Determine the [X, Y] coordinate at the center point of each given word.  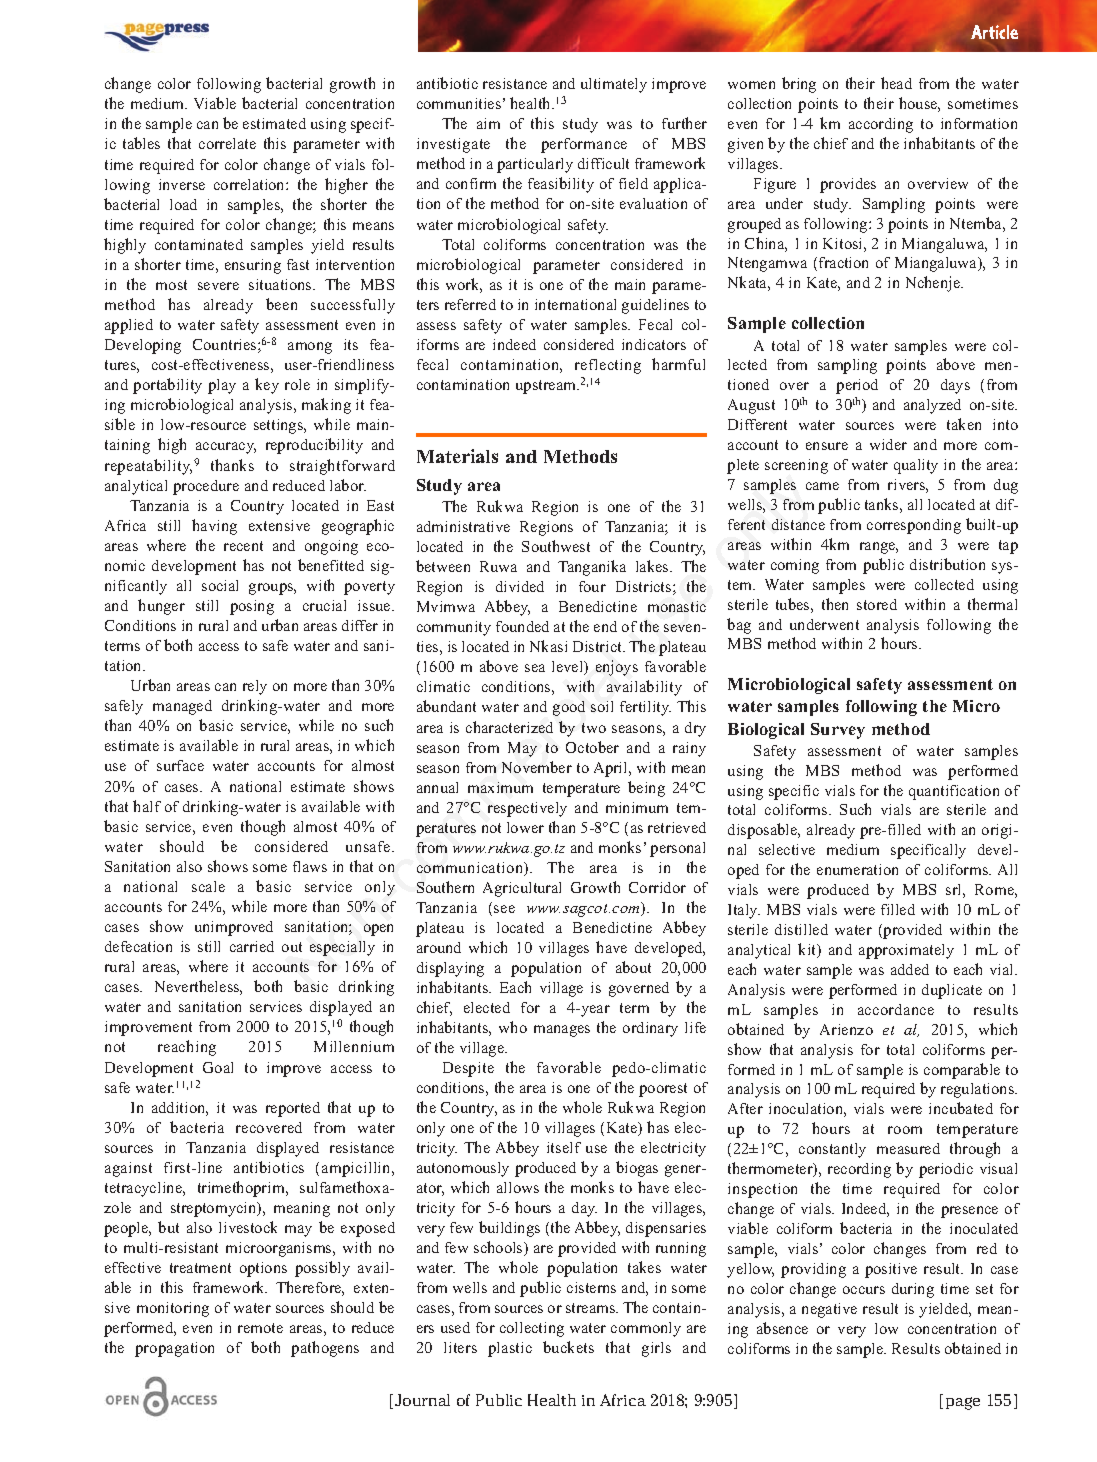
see [504, 909]
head [896, 83]
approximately [906, 951]
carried [252, 946]
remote [260, 1328]
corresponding [914, 526]
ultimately [614, 85]
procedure [206, 487]
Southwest [556, 546]
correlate [227, 143]
